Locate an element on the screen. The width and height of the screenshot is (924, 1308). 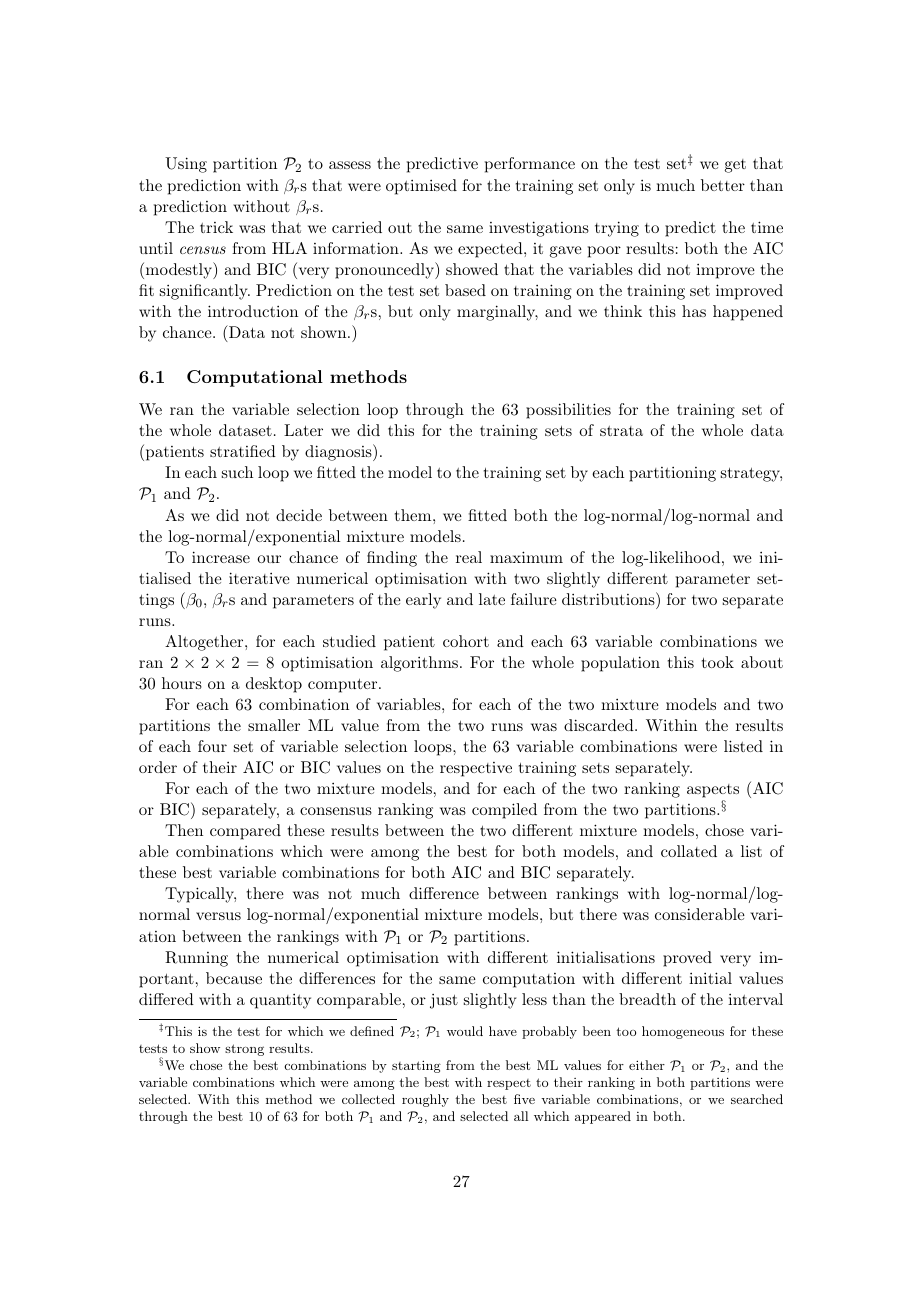
better is located at coordinates (723, 185).
